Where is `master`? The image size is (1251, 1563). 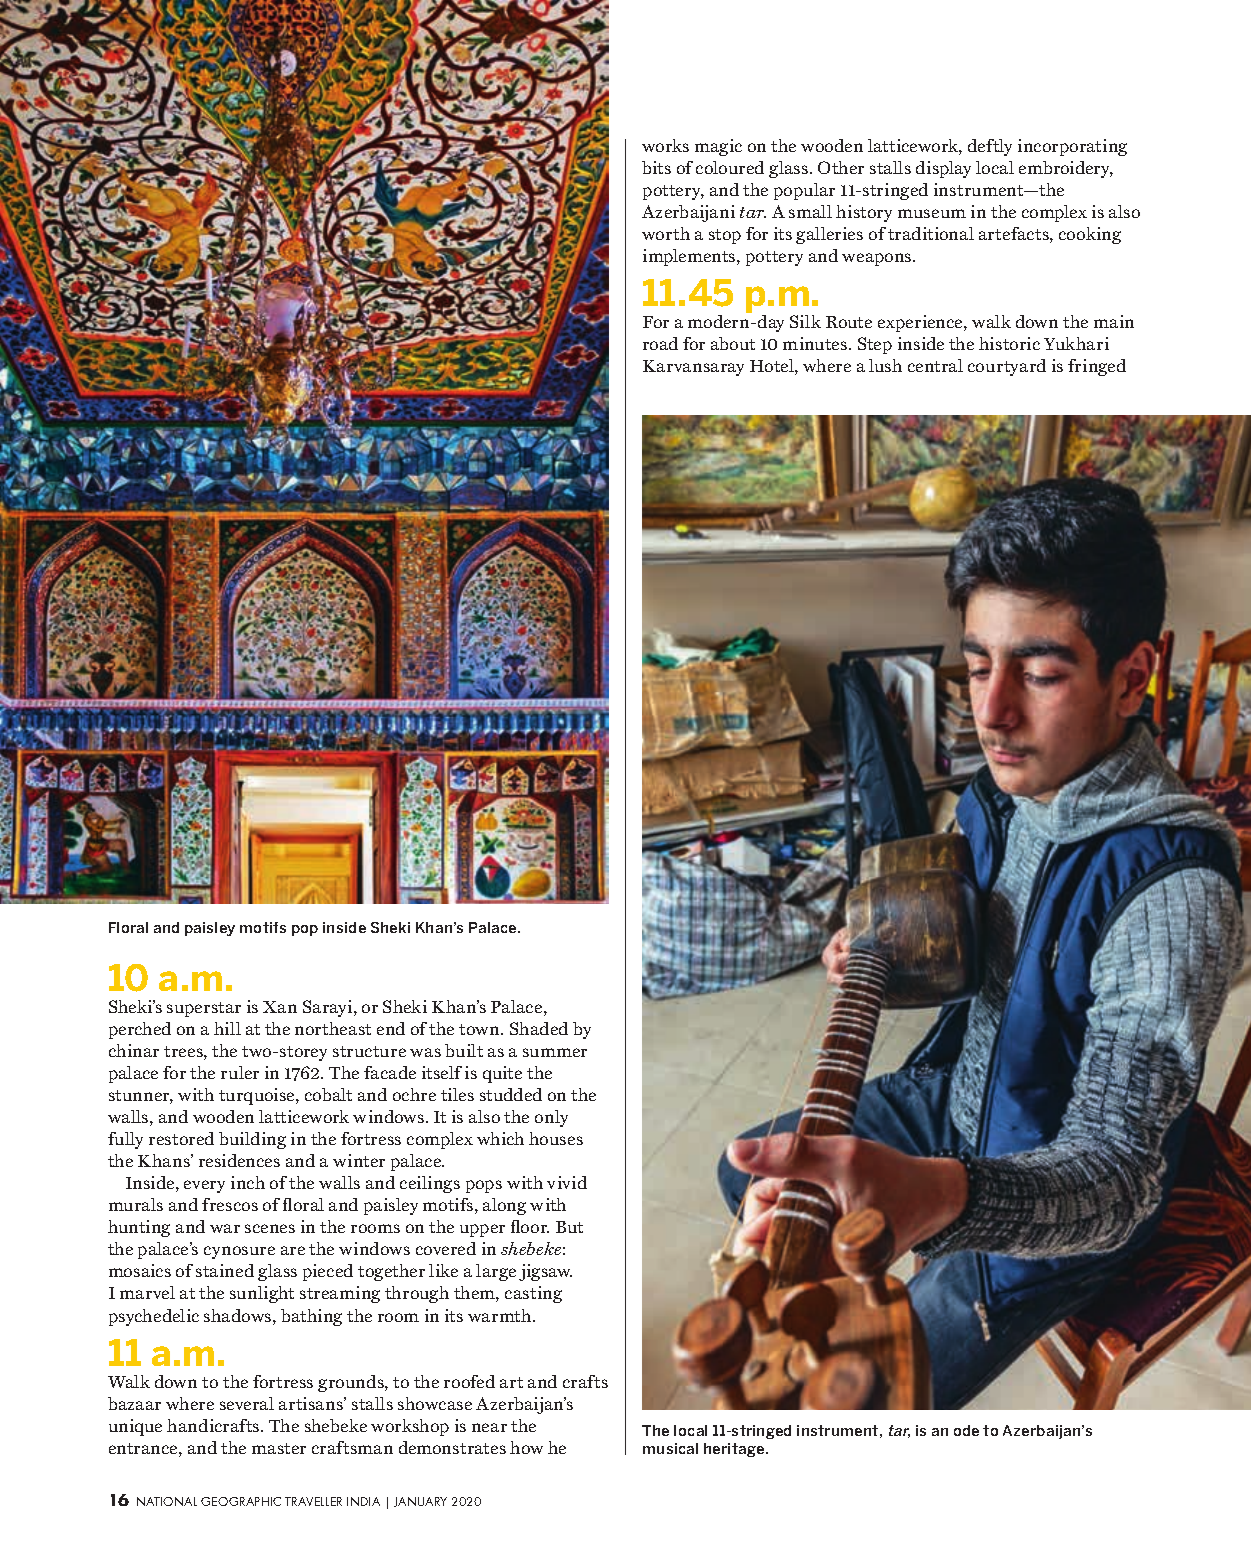
master is located at coordinates (279, 1448).
